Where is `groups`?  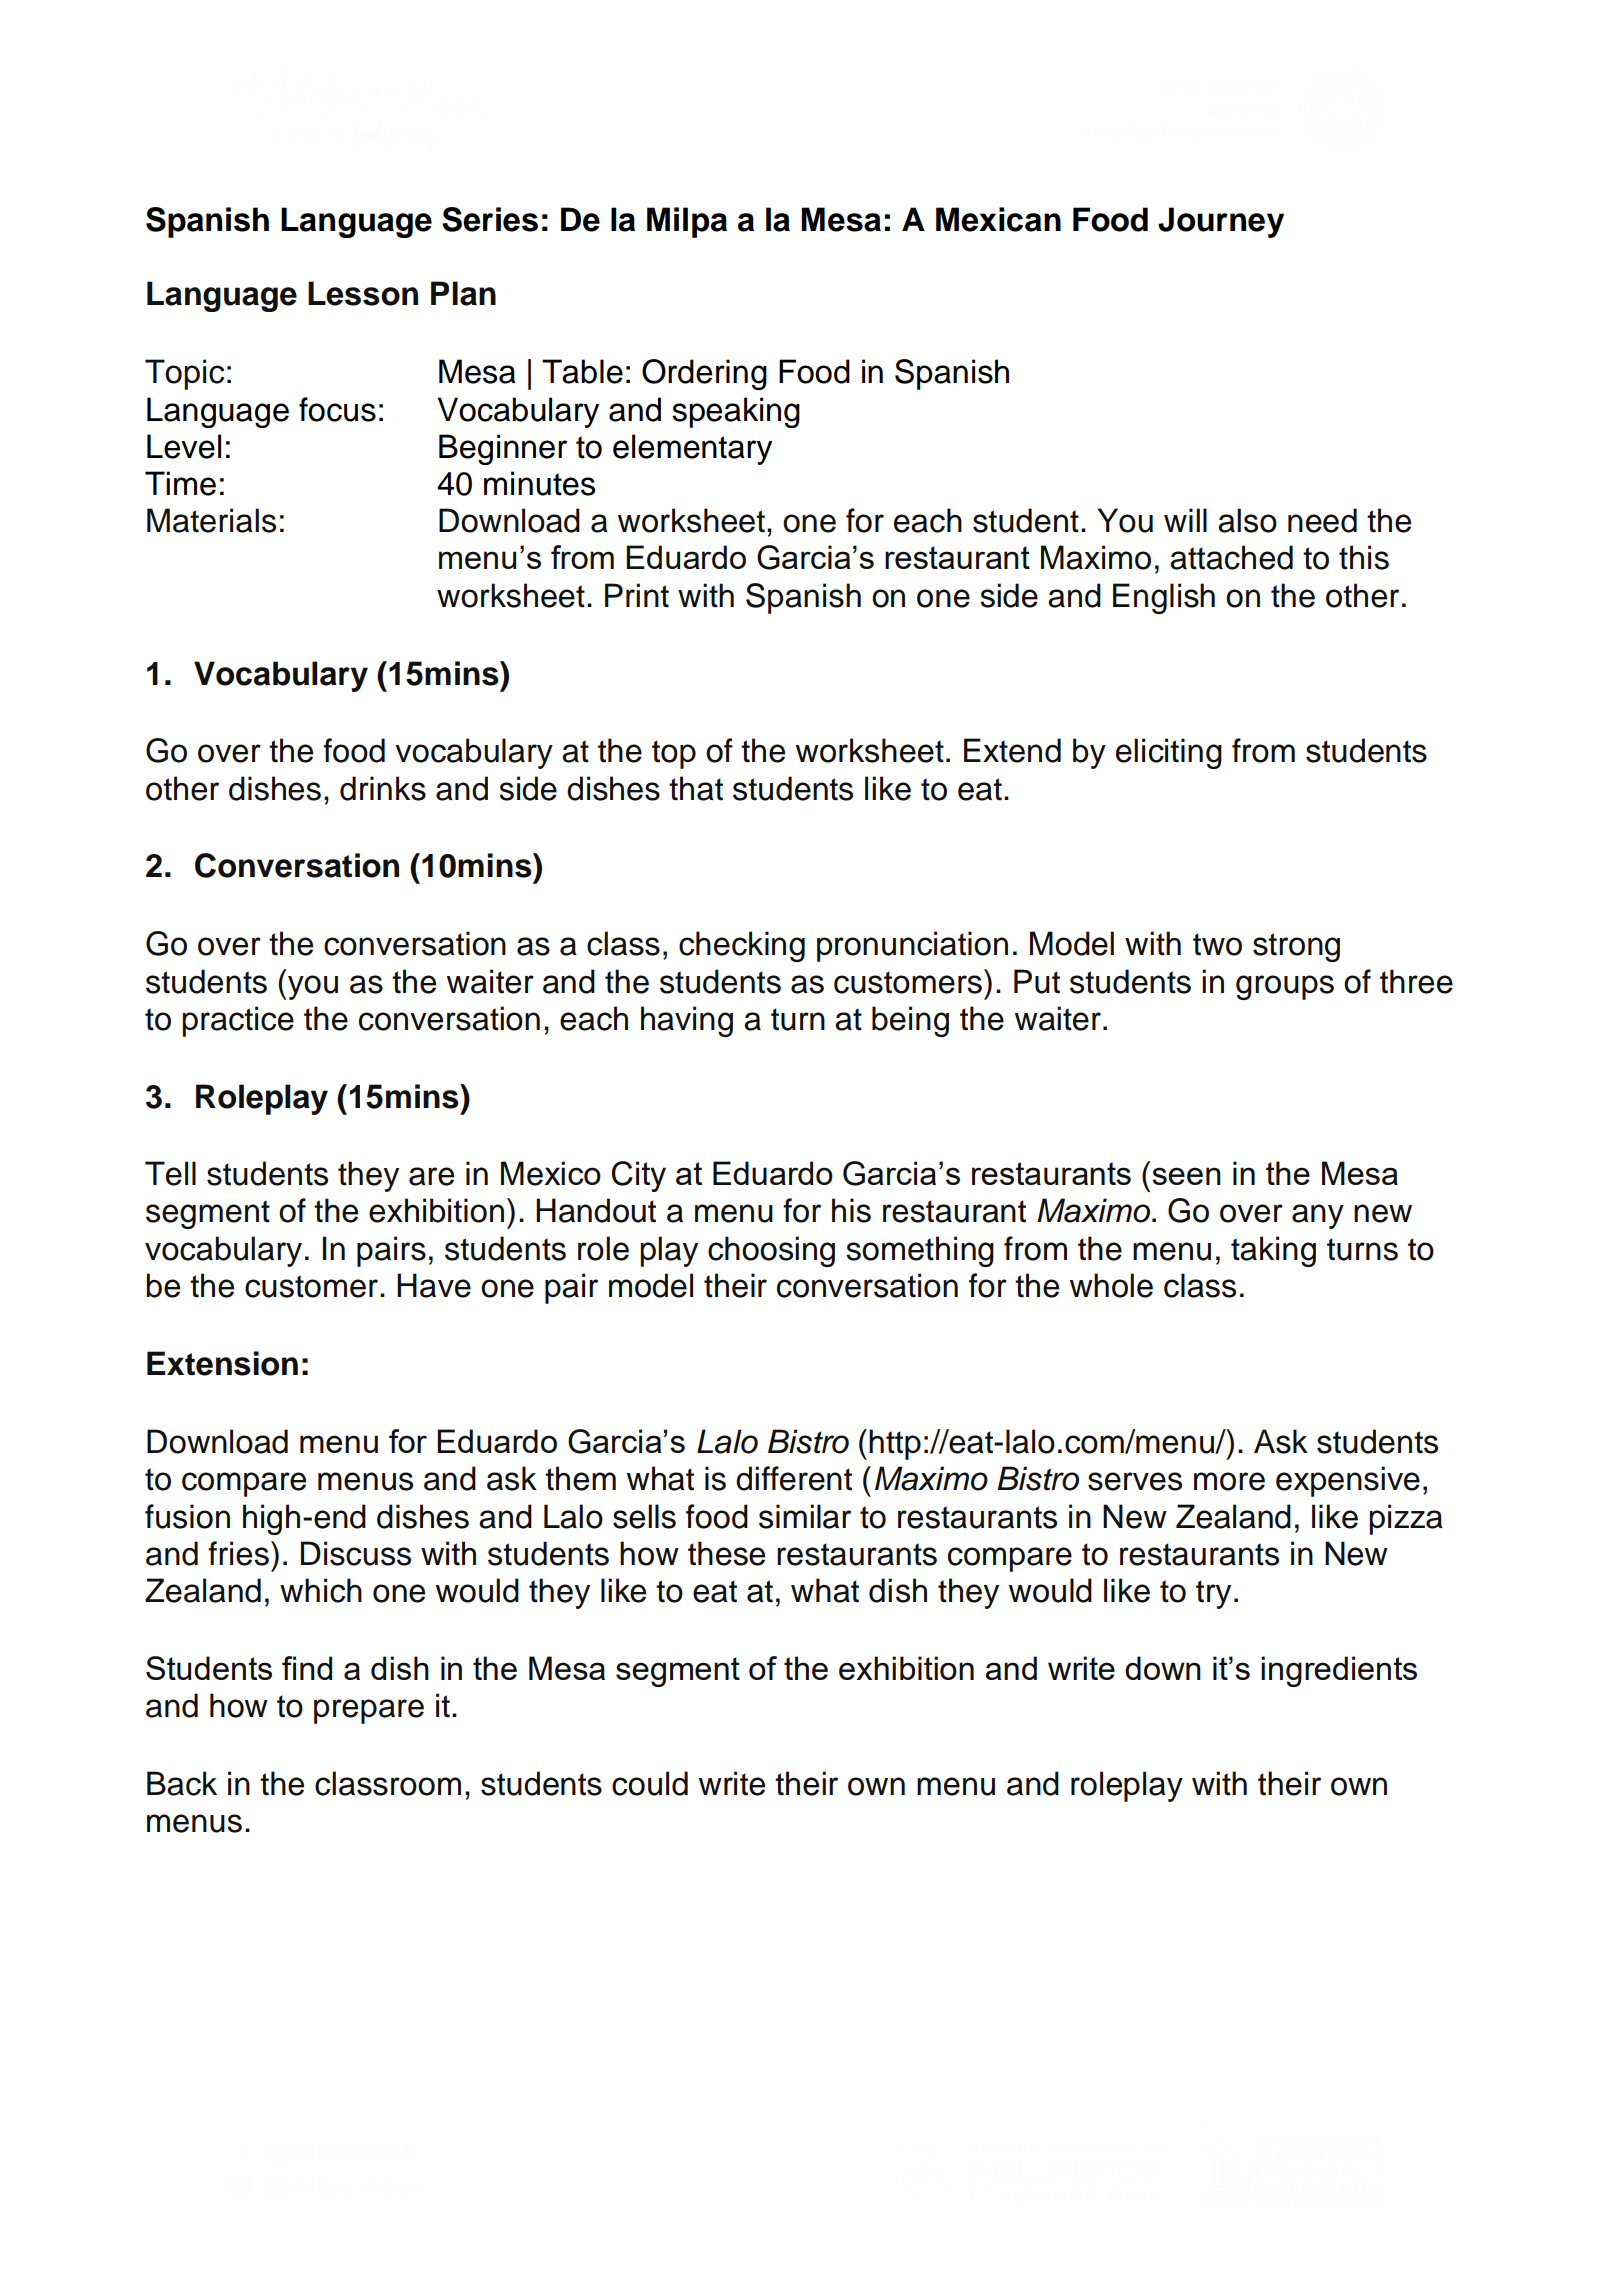 groups is located at coordinates (1285, 987).
